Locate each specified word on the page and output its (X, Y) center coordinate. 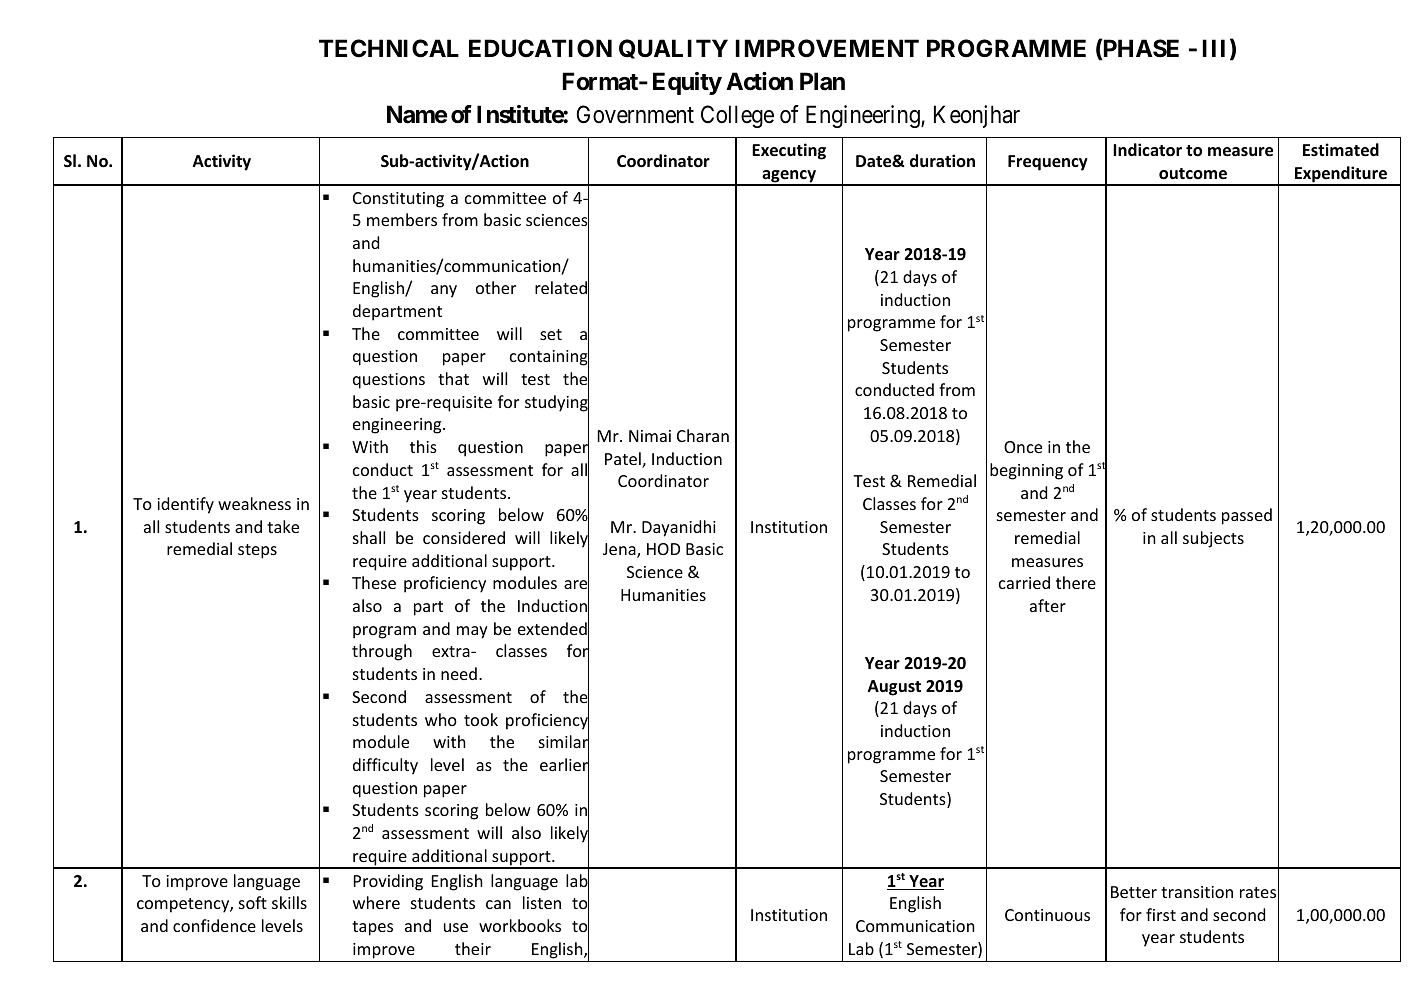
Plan (822, 81)
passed (1247, 516)
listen (542, 902)
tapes (372, 928)
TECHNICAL (389, 48)
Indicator (1147, 150)
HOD (663, 549)
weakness (254, 503)
